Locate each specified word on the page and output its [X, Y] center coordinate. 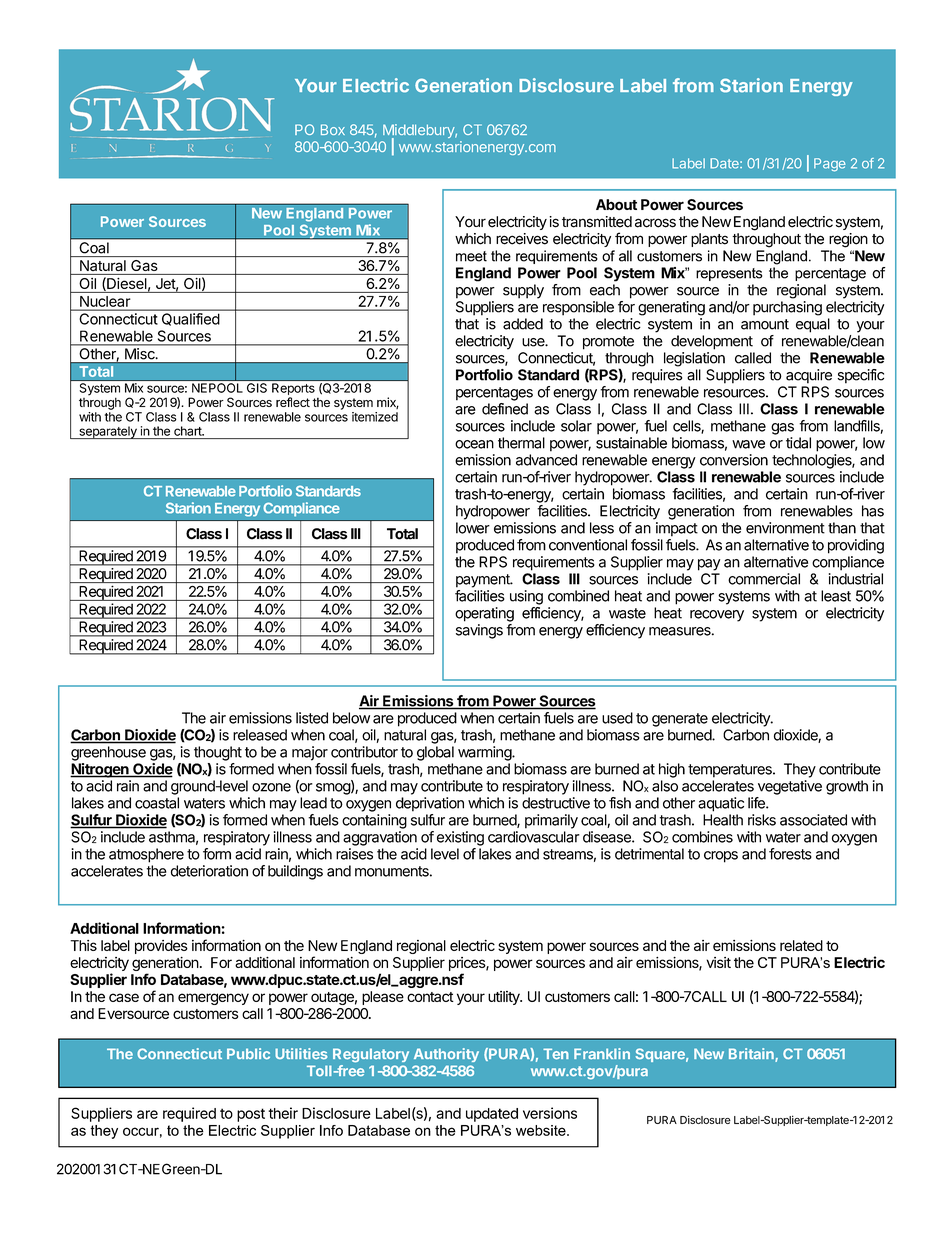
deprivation [430, 804]
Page [830, 165]
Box [333, 129]
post [251, 1115]
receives [522, 239]
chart [189, 431]
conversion [734, 460]
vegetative [790, 787]
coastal [157, 803]
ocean [474, 444]
